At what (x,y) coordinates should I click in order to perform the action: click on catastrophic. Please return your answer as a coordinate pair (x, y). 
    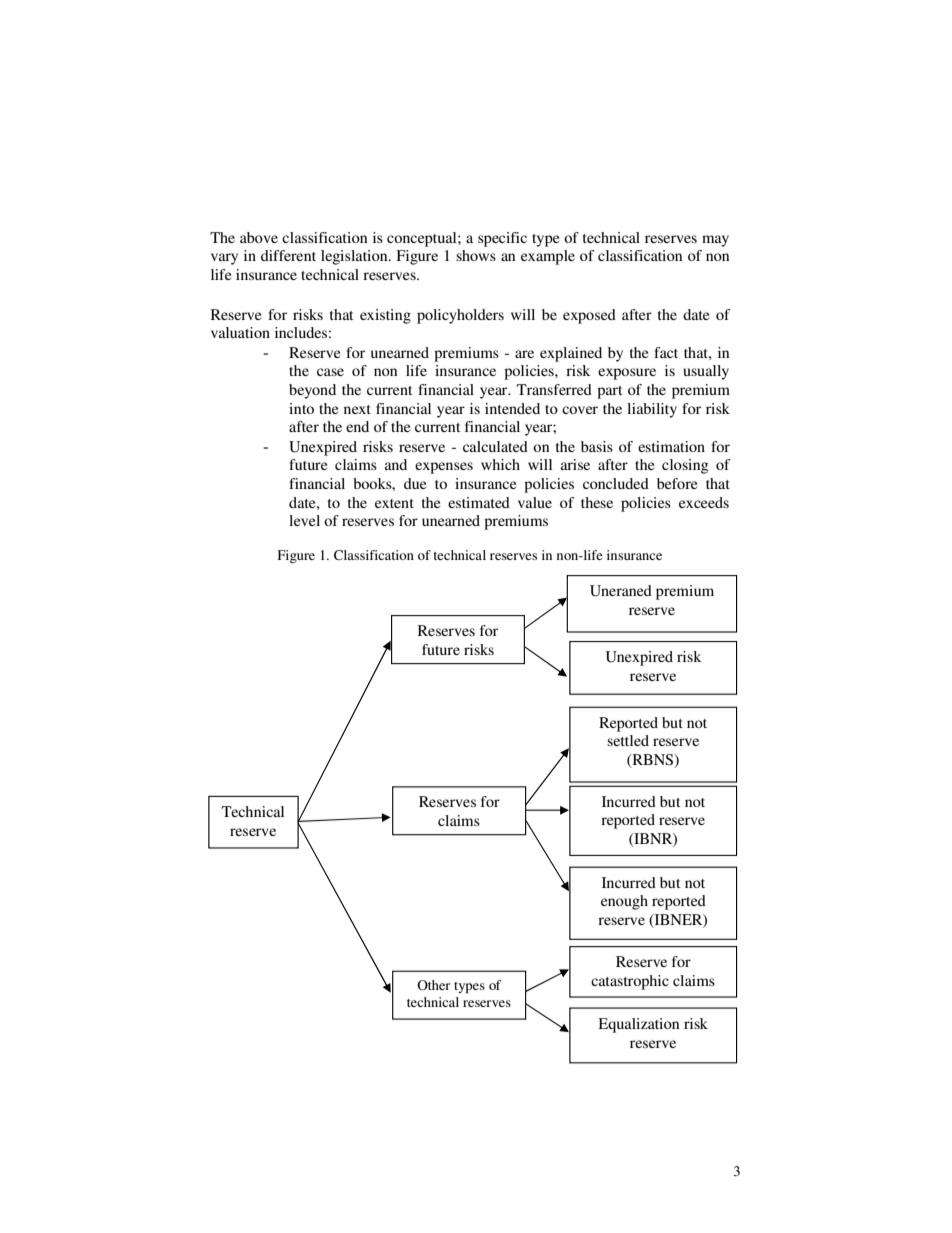
    Looking at the image, I should click on (630, 982).
